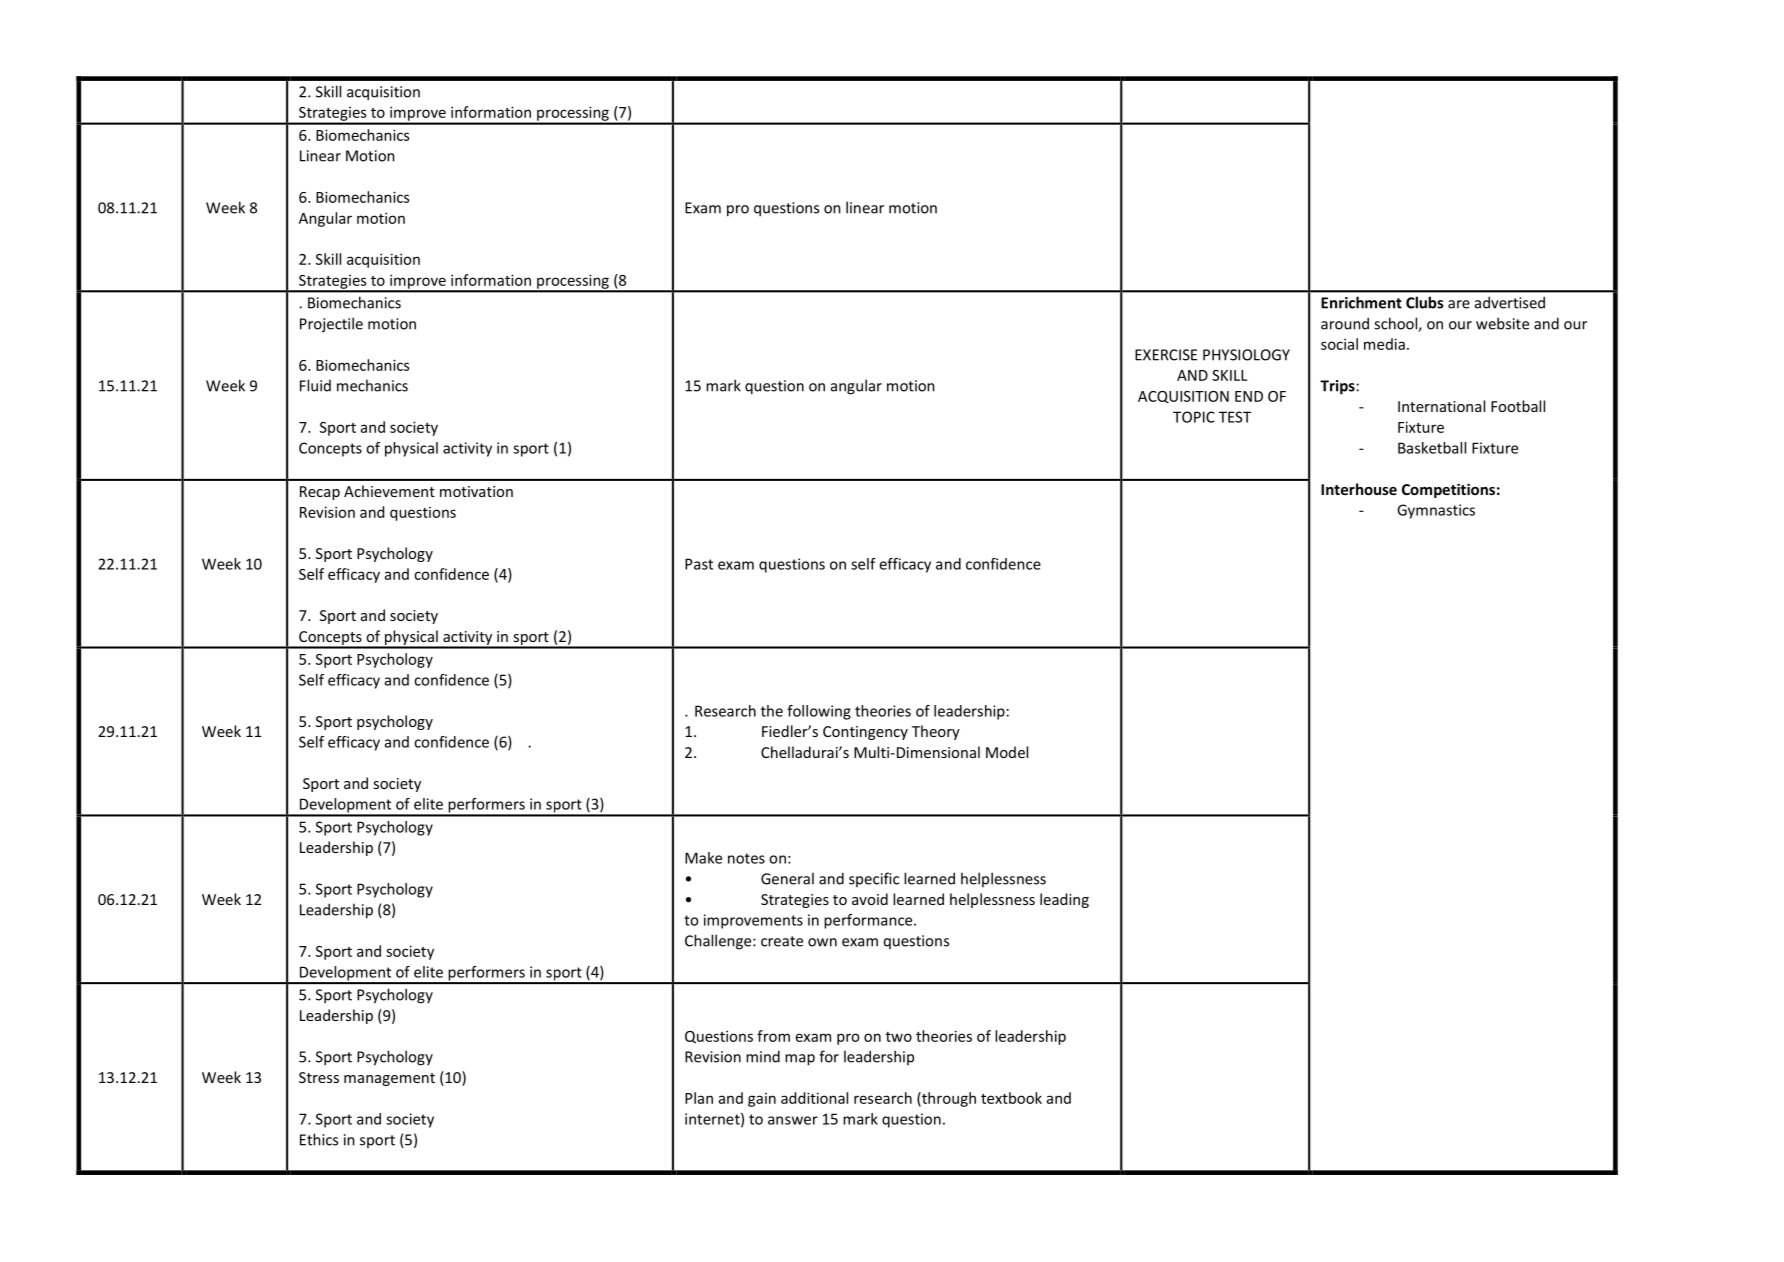 Image resolution: width=1784 pixels, height=1262 pixels. What do you see at coordinates (819, 712) in the page?
I see `following` at bounding box center [819, 712].
